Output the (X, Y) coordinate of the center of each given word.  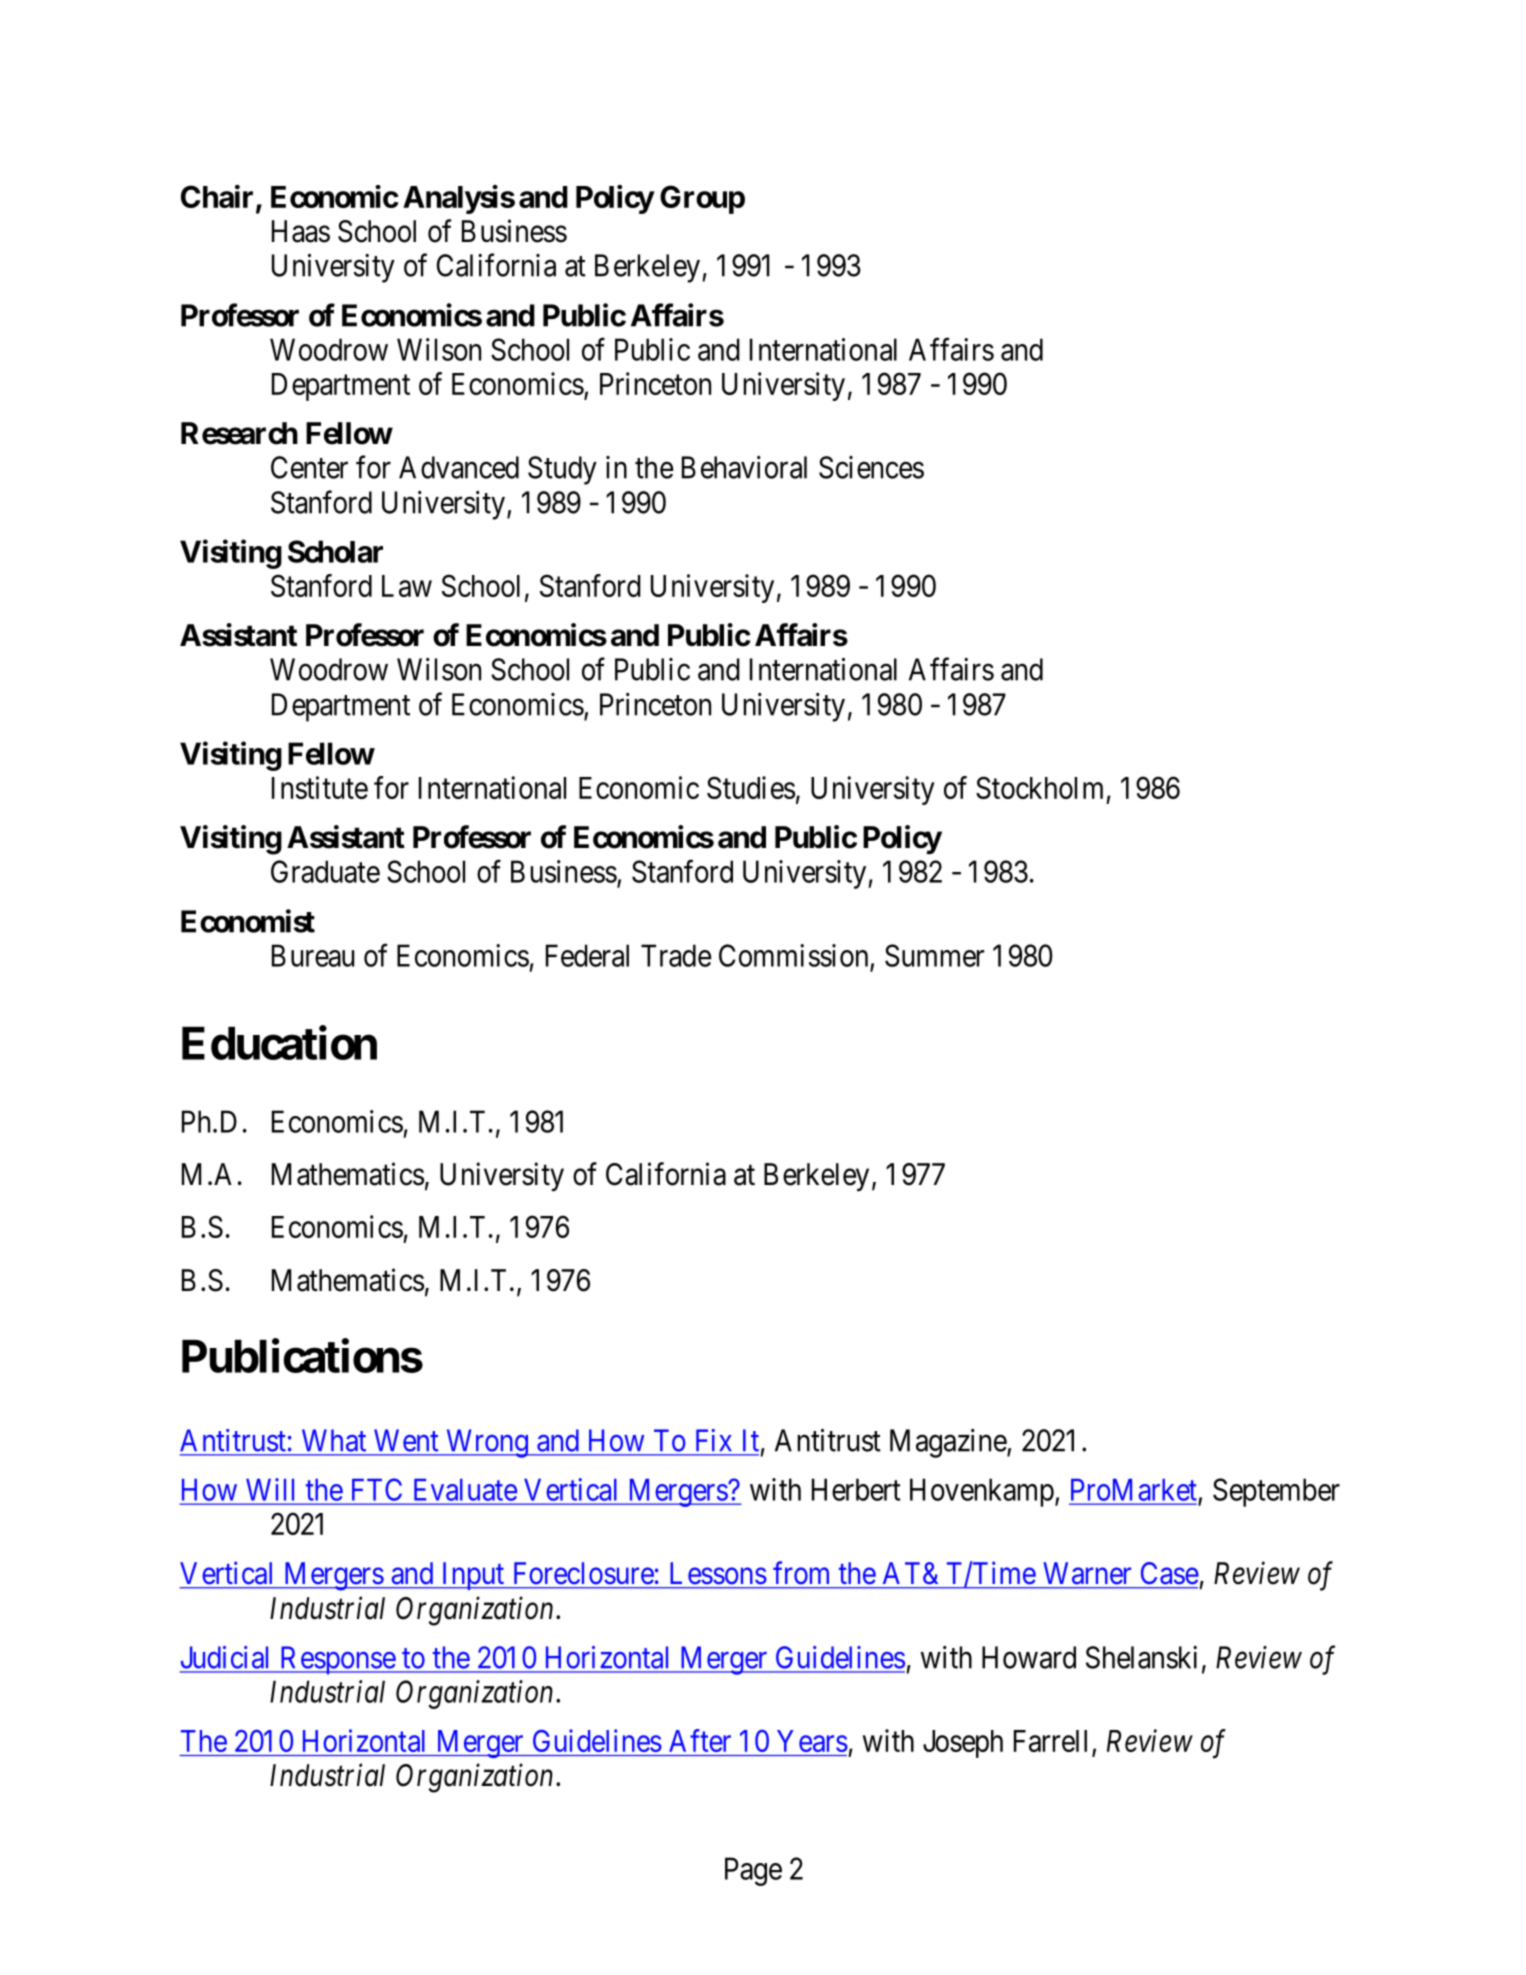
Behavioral (744, 467)
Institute (320, 787)
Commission (793, 955)
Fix (713, 1440)
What (334, 1441)
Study (562, 470)
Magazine (949, 1443)
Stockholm (1039, 787)
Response (337, 1660)
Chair (219, 198)
